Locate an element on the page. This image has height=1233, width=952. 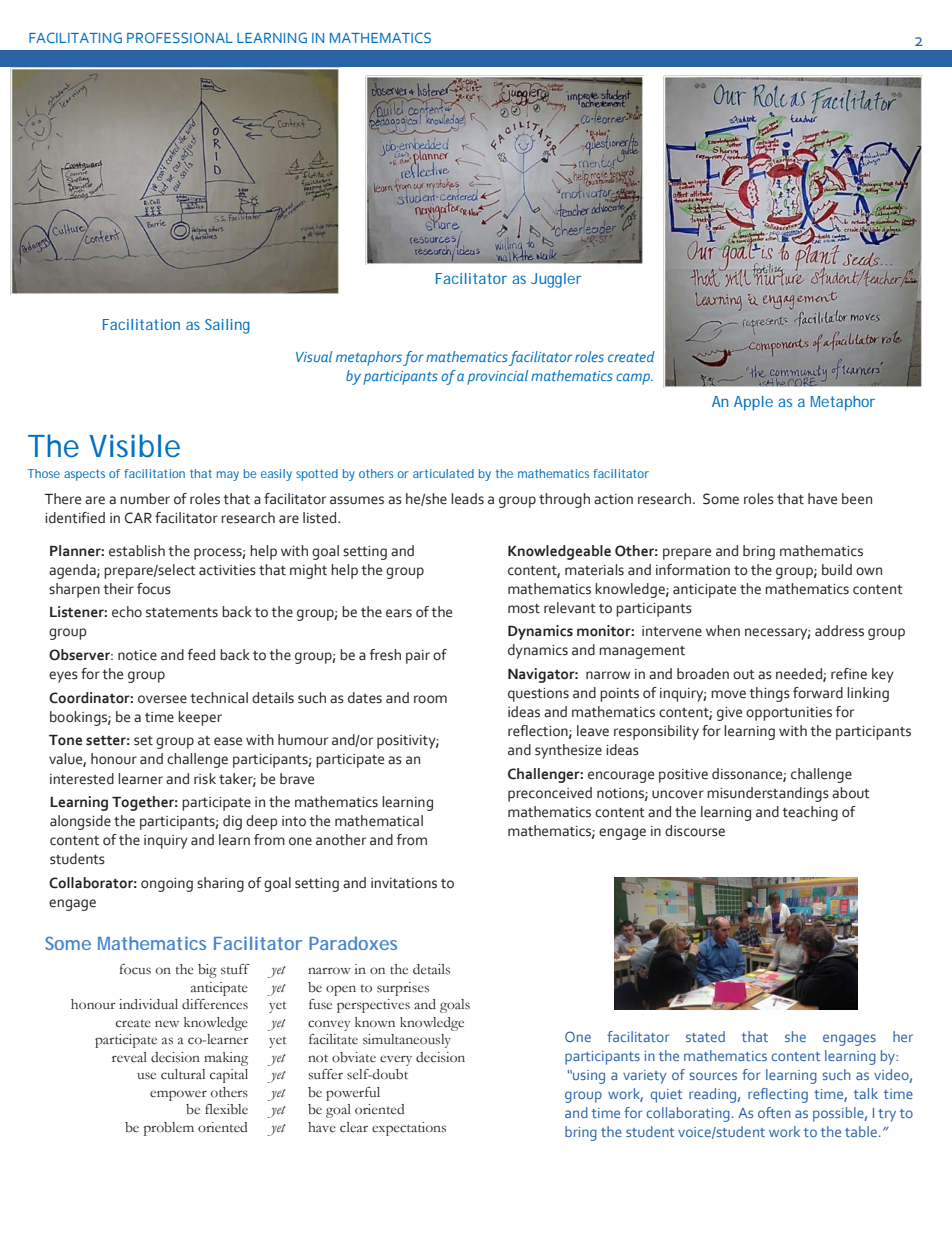
room is located at coordinates (430, 699).
